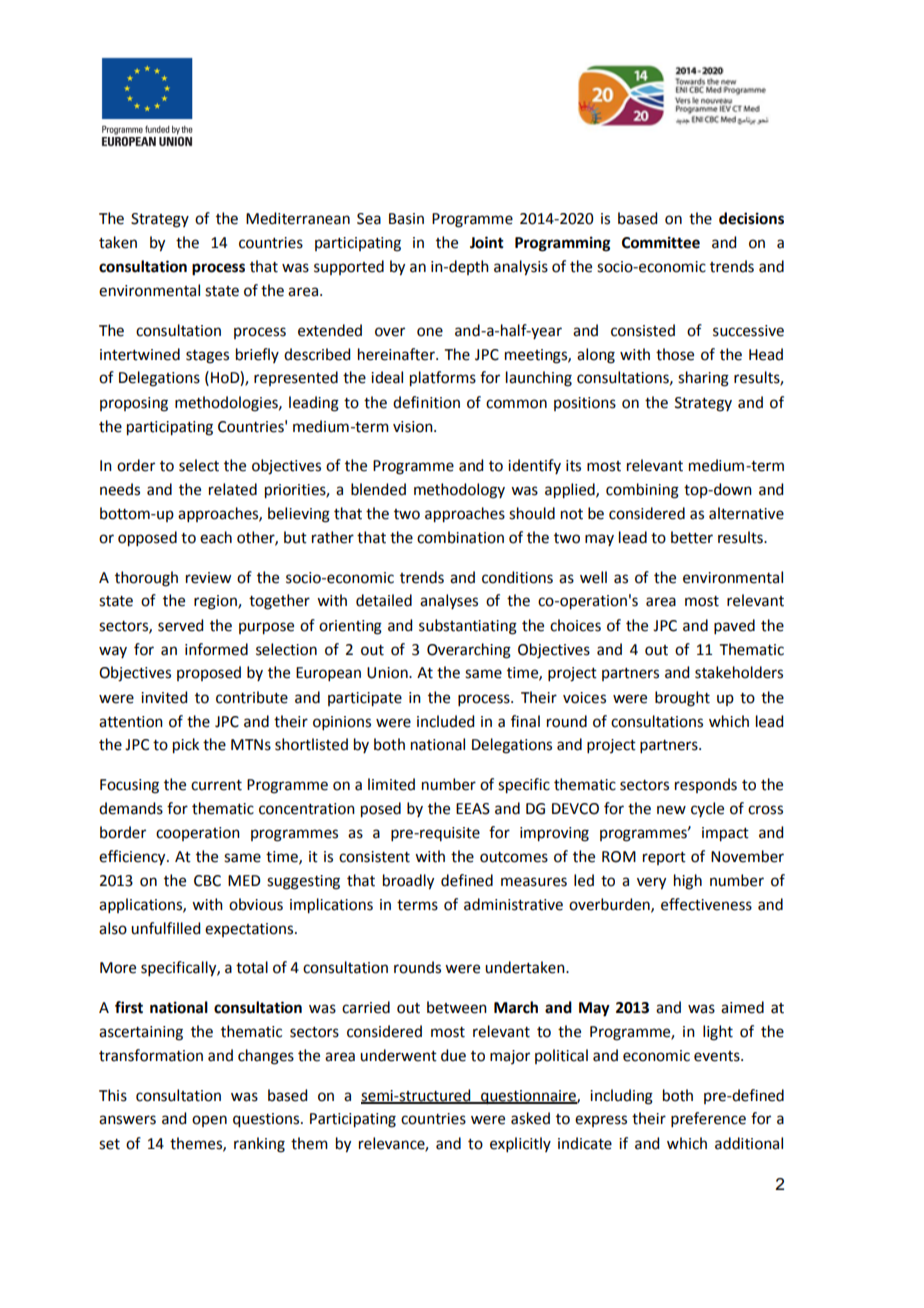  I want to click on Committee, so click(661, 242).
